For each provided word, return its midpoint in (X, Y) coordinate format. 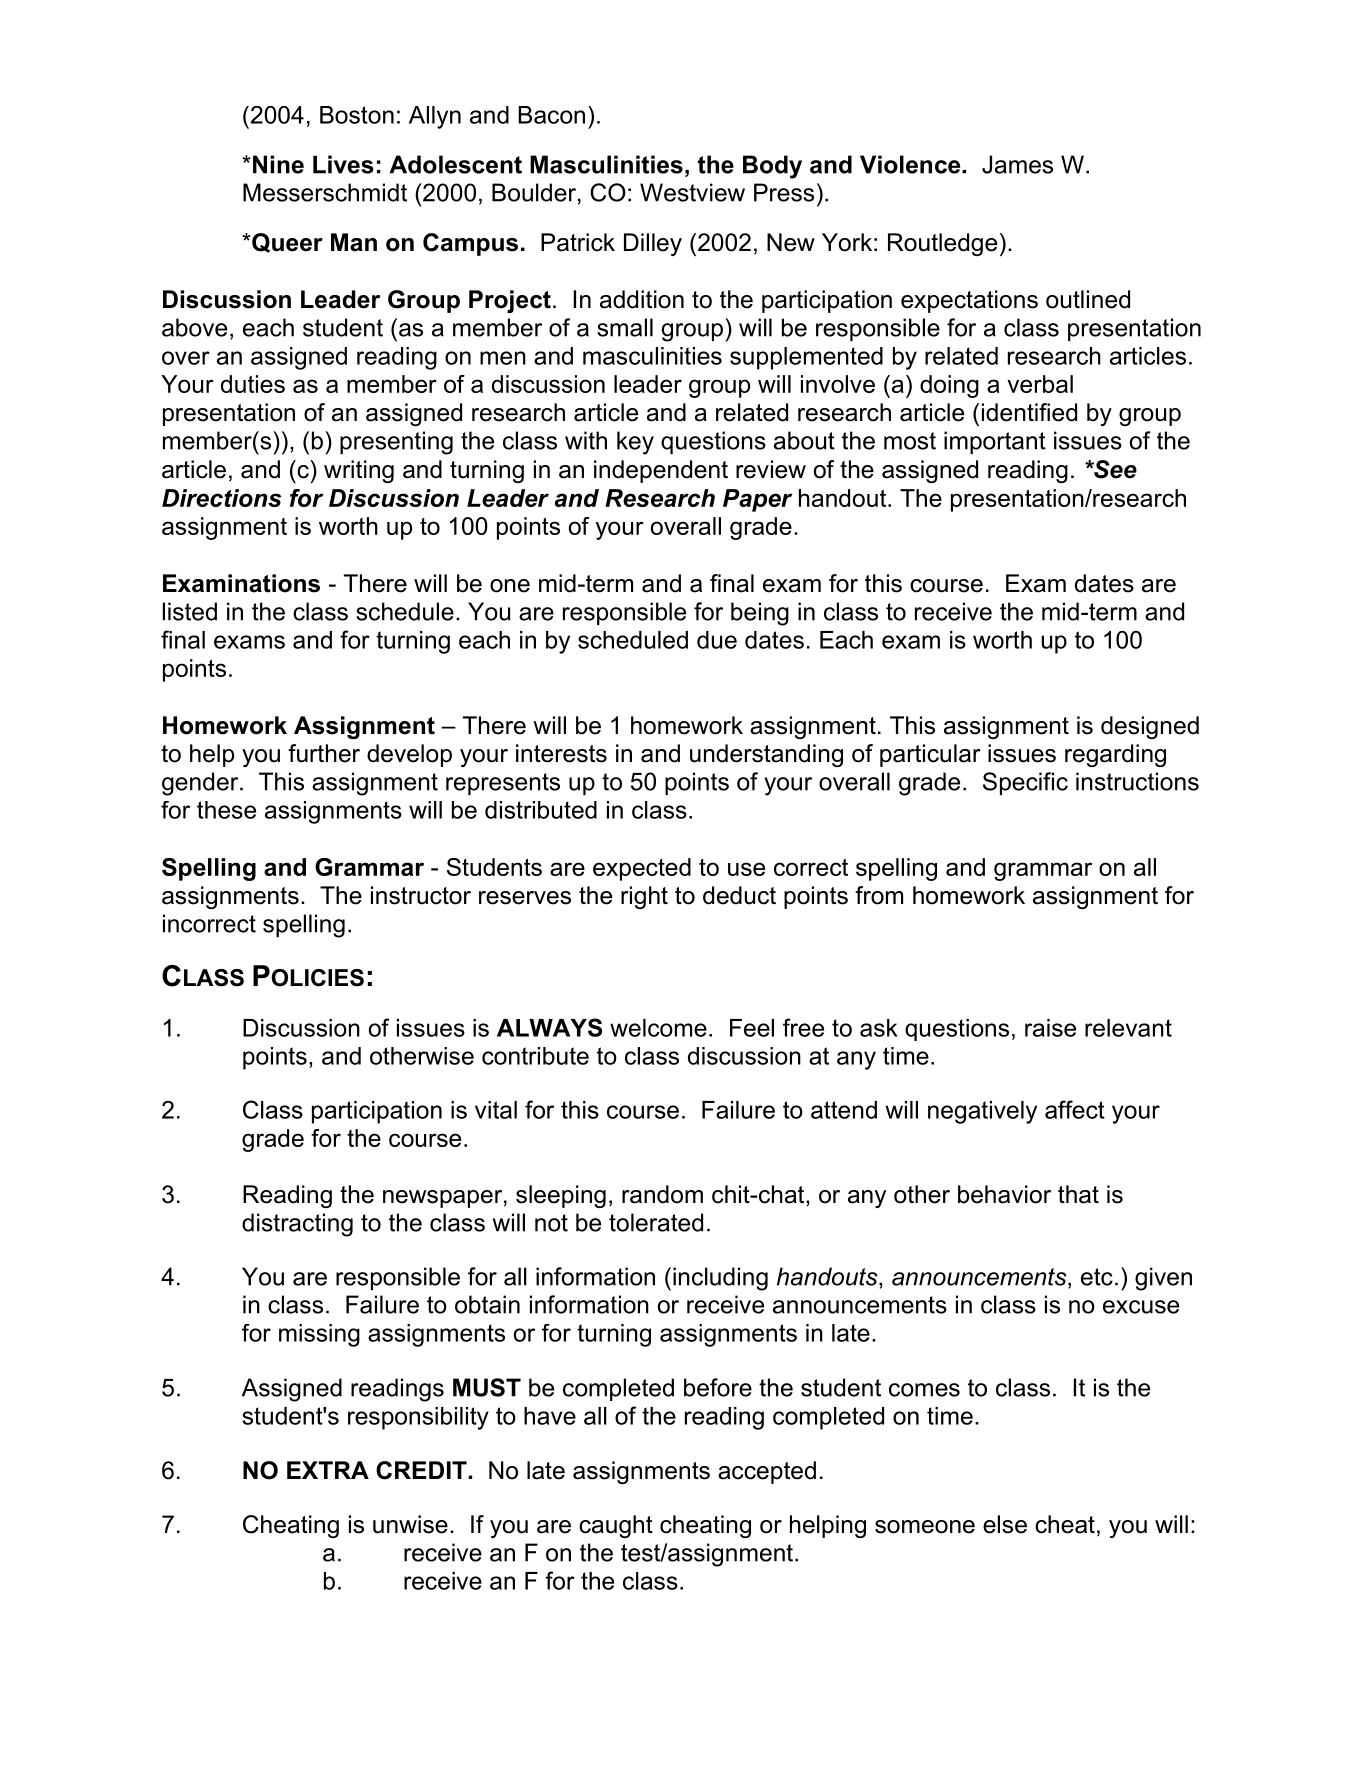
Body (772, 167)
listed (190, 611)
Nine (278, 164)
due (717, 640)
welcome (658, 1028)
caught (616, 1526)
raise (1050, 1028)
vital (496, 1110)
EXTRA (328, 1470)
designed (1150, 727)
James (1017, 164)
